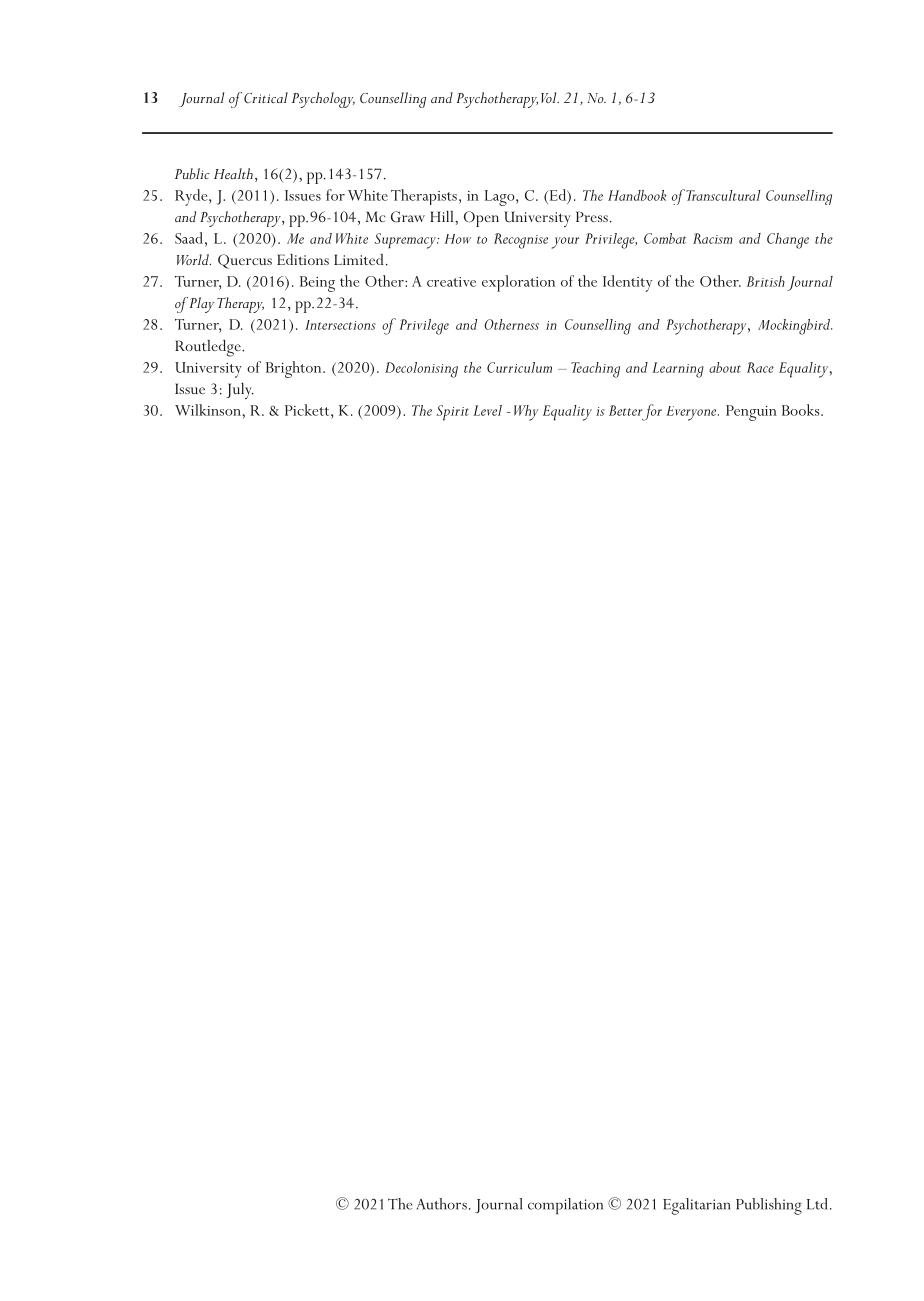  Describe the element at coordinates (308, 410) in the document. I see `Pickett` at that location.
